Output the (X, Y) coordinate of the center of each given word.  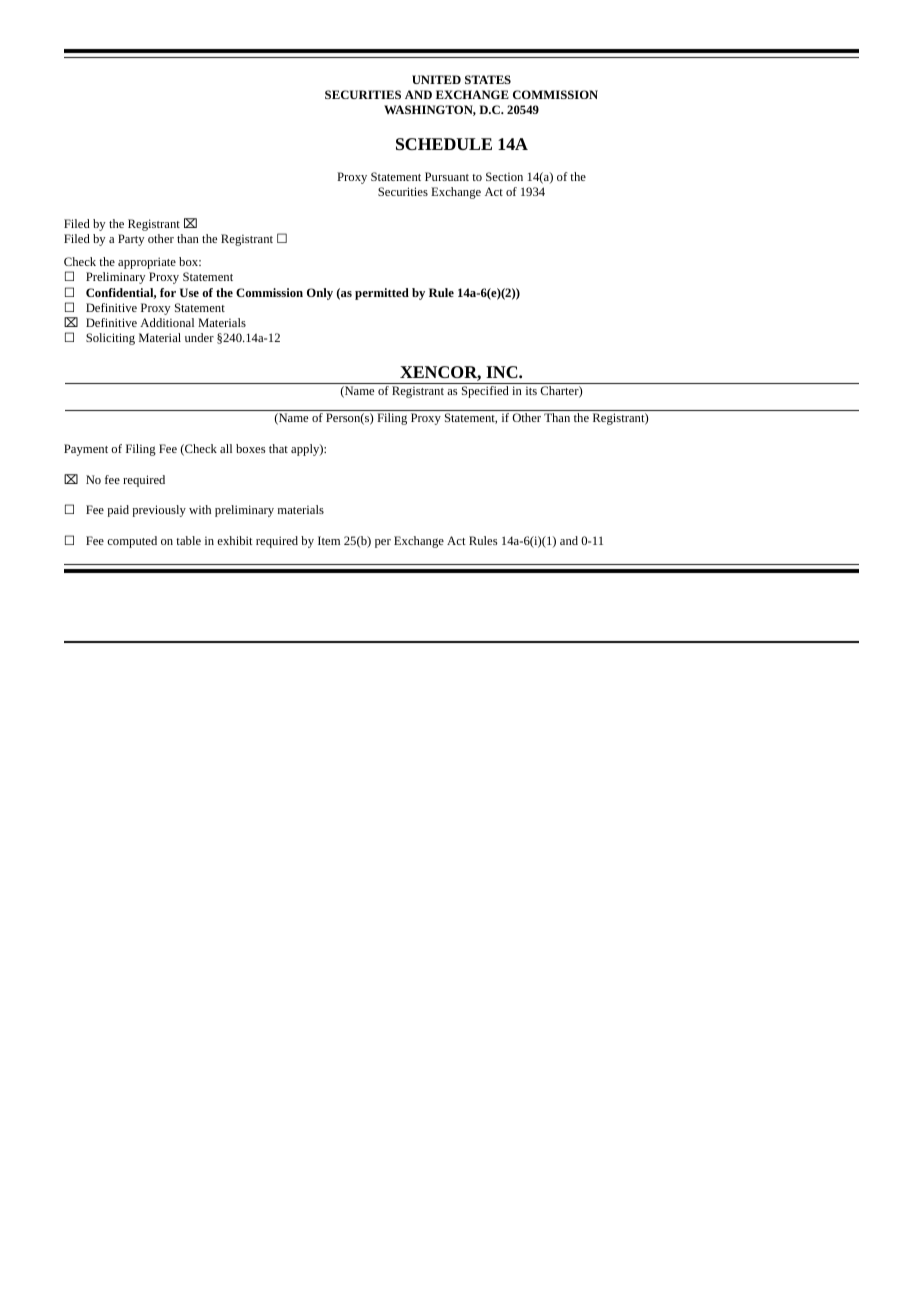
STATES (488, 79)
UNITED (436, 79)
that (278, 448)
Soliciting (110, 339)
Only (320, 294)
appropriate (147, 263)
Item (329, 540)
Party (131, 240)
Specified (485, 392)
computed (132, 542)
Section (504, 176)
